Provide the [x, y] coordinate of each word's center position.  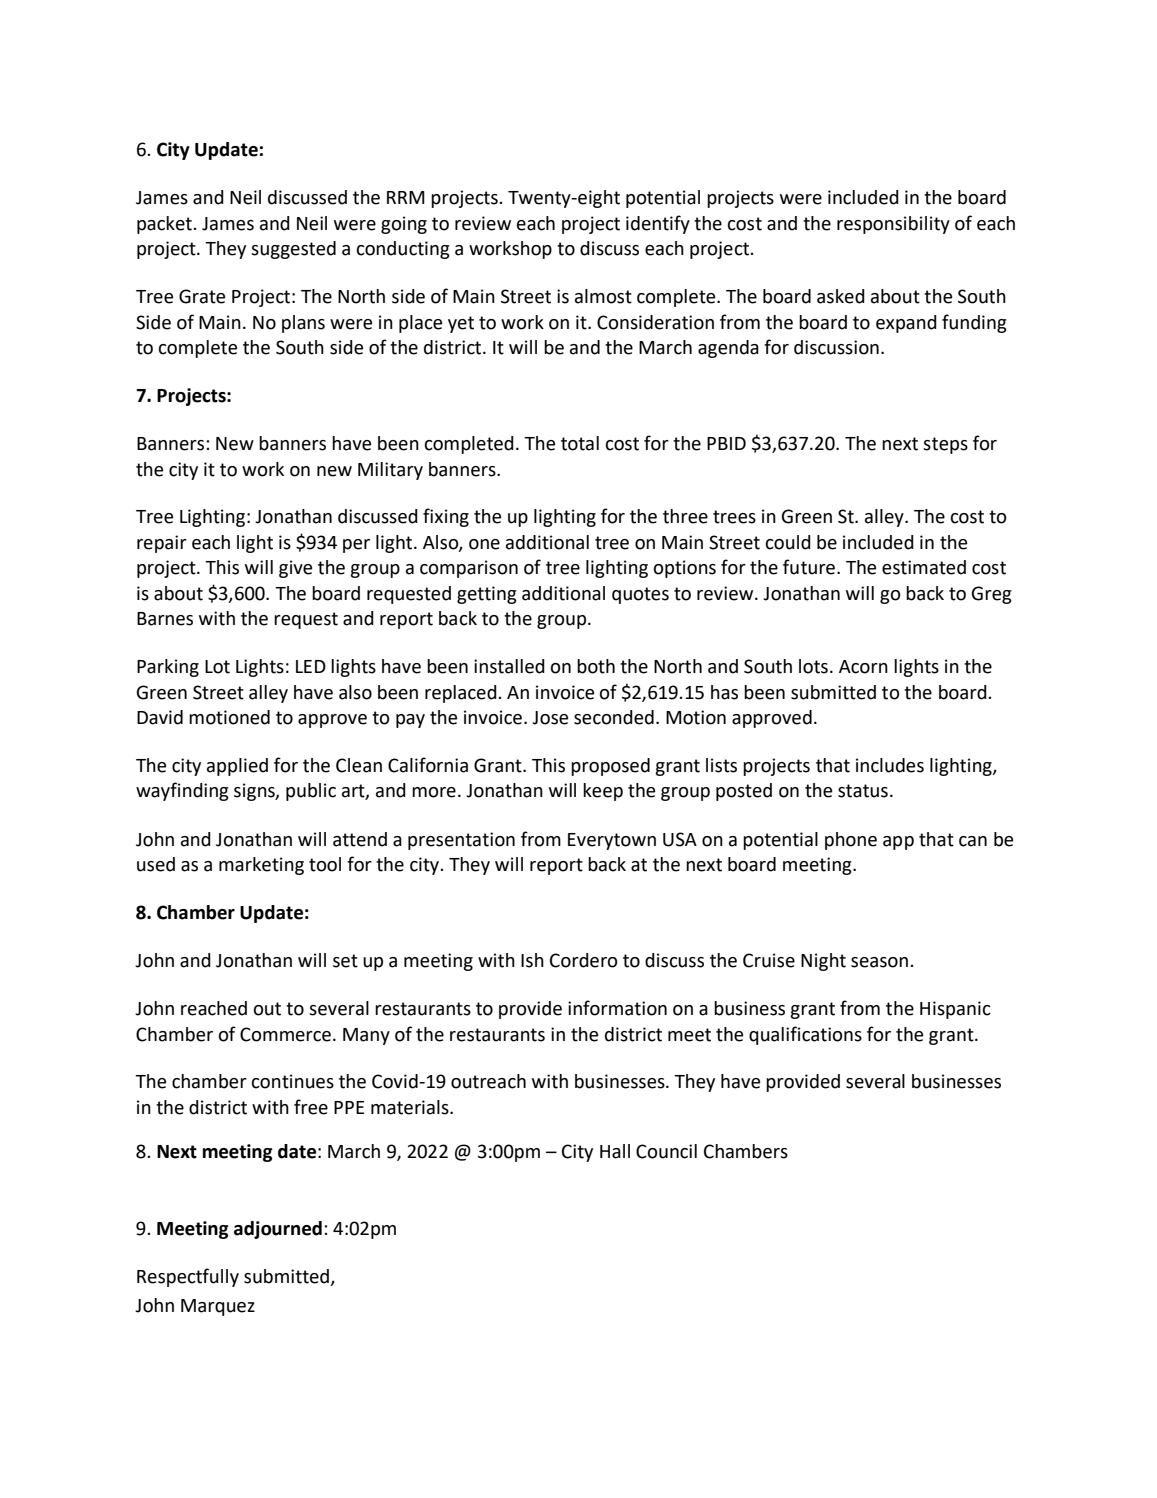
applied [237, 767]
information [617, 1008]
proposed [610, 767]
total [580, 443]
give [295, 569]
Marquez [218, 1307]
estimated [924, 567]
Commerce [285, 1034]
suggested [293, 250]
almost [603, 296]
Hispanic [955, 1010]
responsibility [893, 225]
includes [890, 765]
